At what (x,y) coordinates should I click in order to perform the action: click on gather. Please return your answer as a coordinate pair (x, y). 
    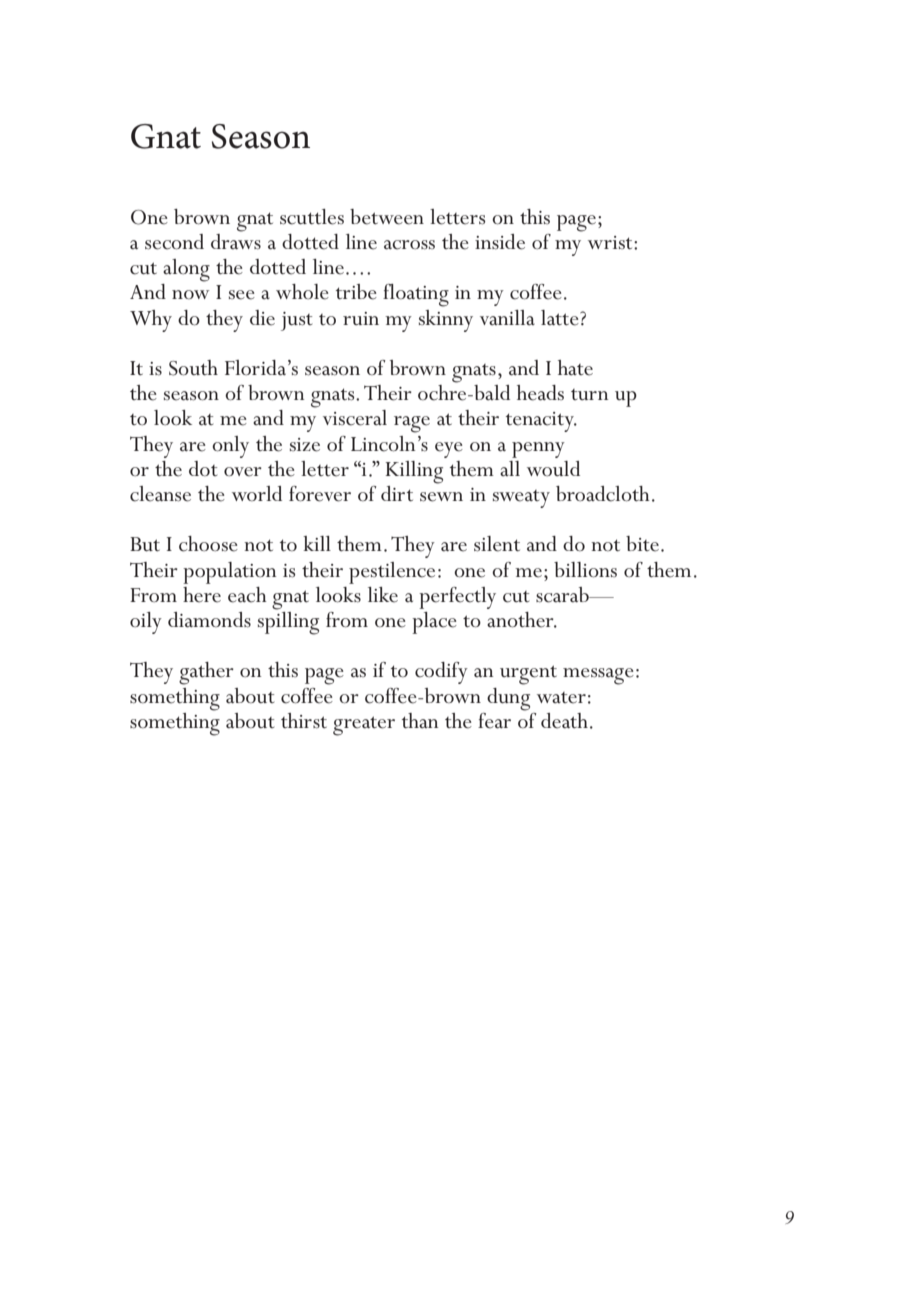
    Looking at the image, I should click on (206, 673).
